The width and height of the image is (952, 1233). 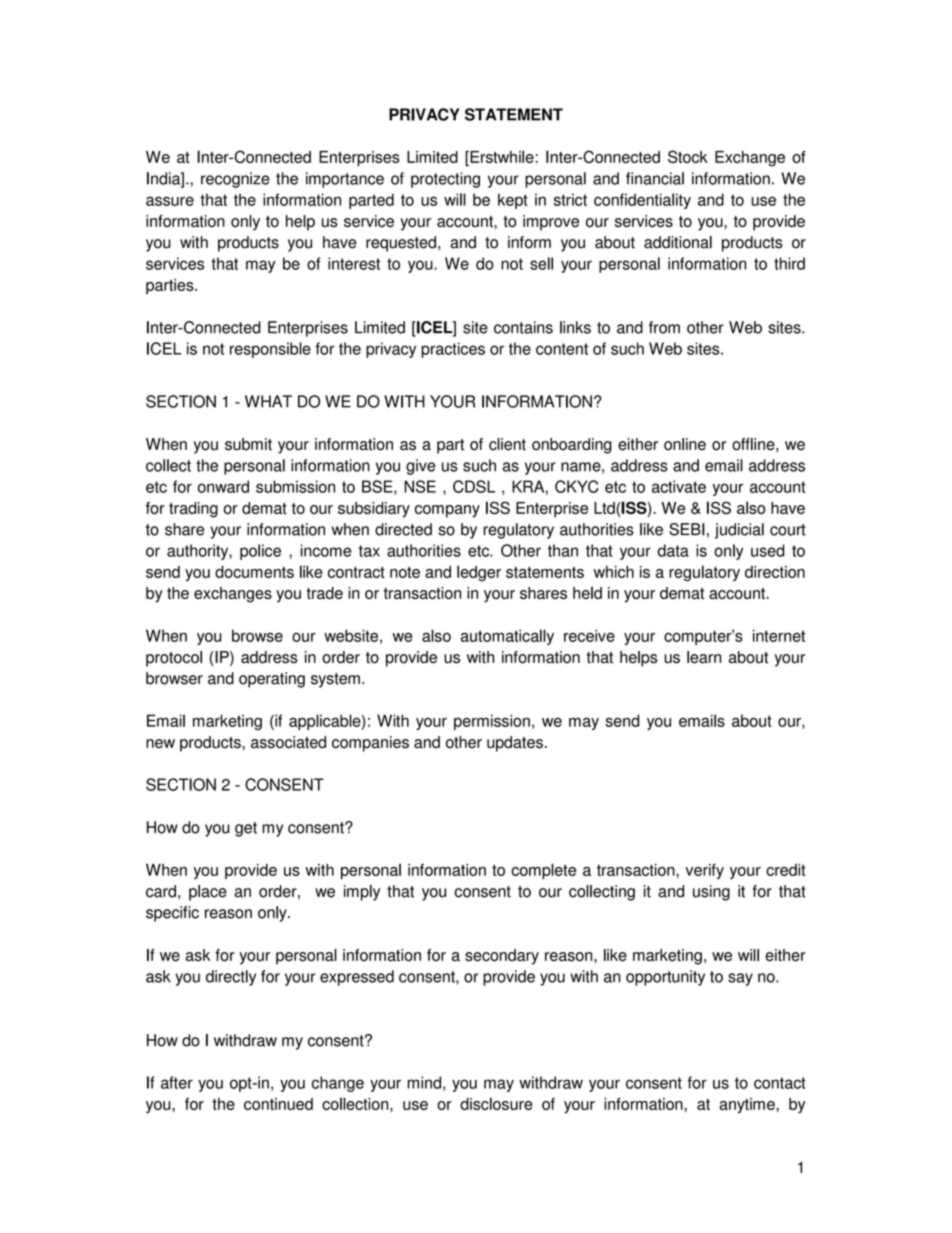 I want to click on Stock, so click(x=688, y=156).
